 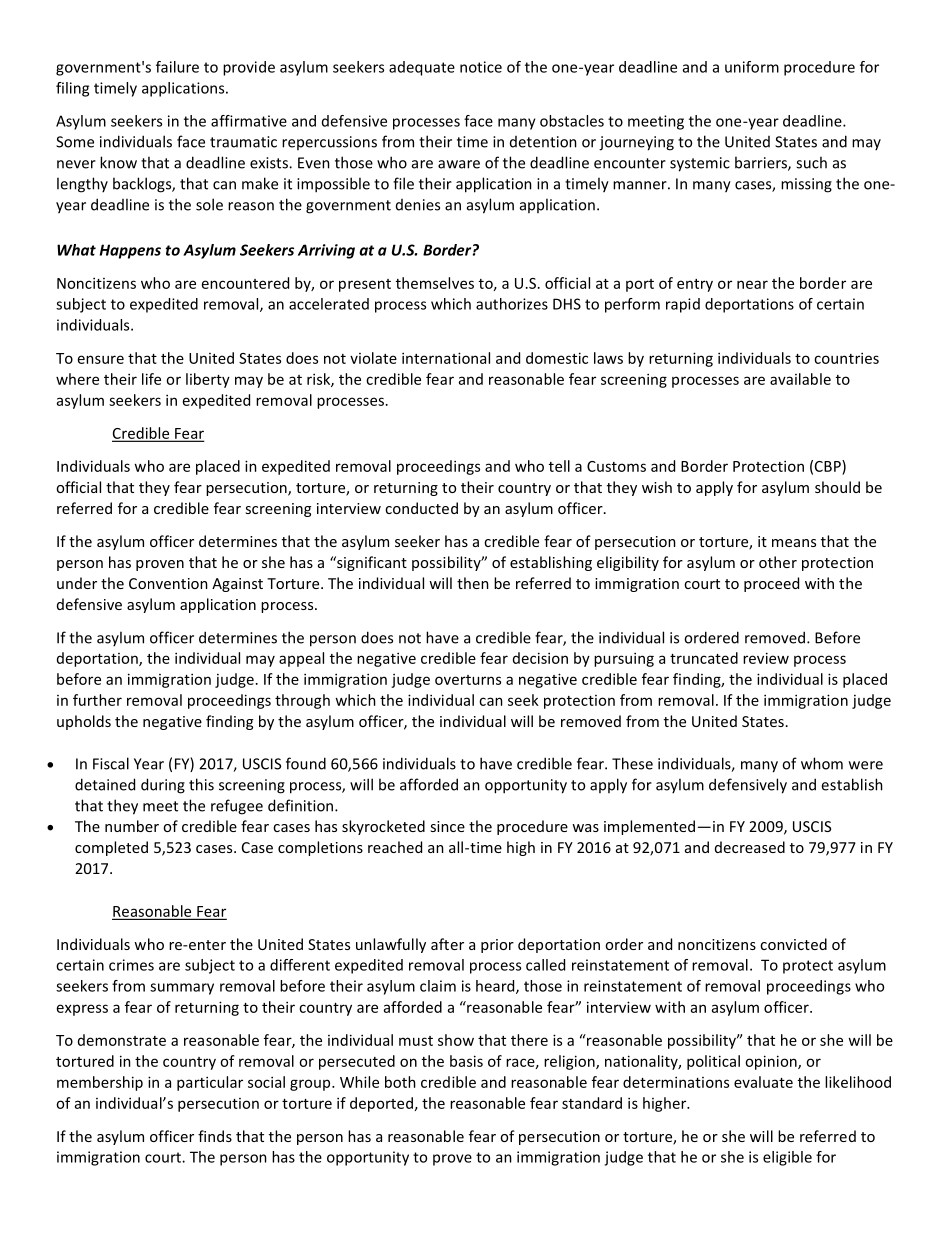 I want to click on during, so click(x=163, y=786).
